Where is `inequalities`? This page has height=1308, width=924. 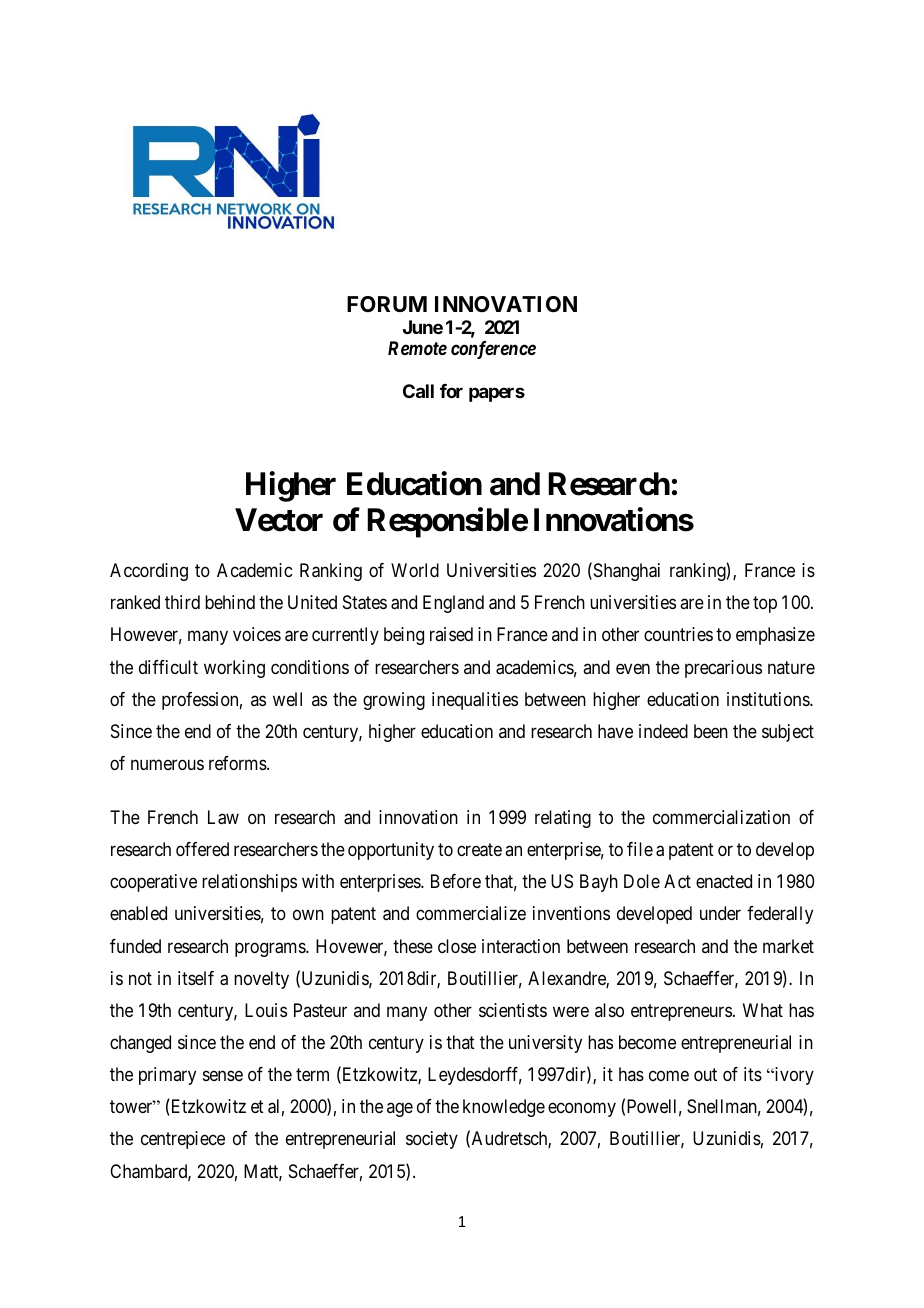
inequalities is located at coordinates (475, 701).
